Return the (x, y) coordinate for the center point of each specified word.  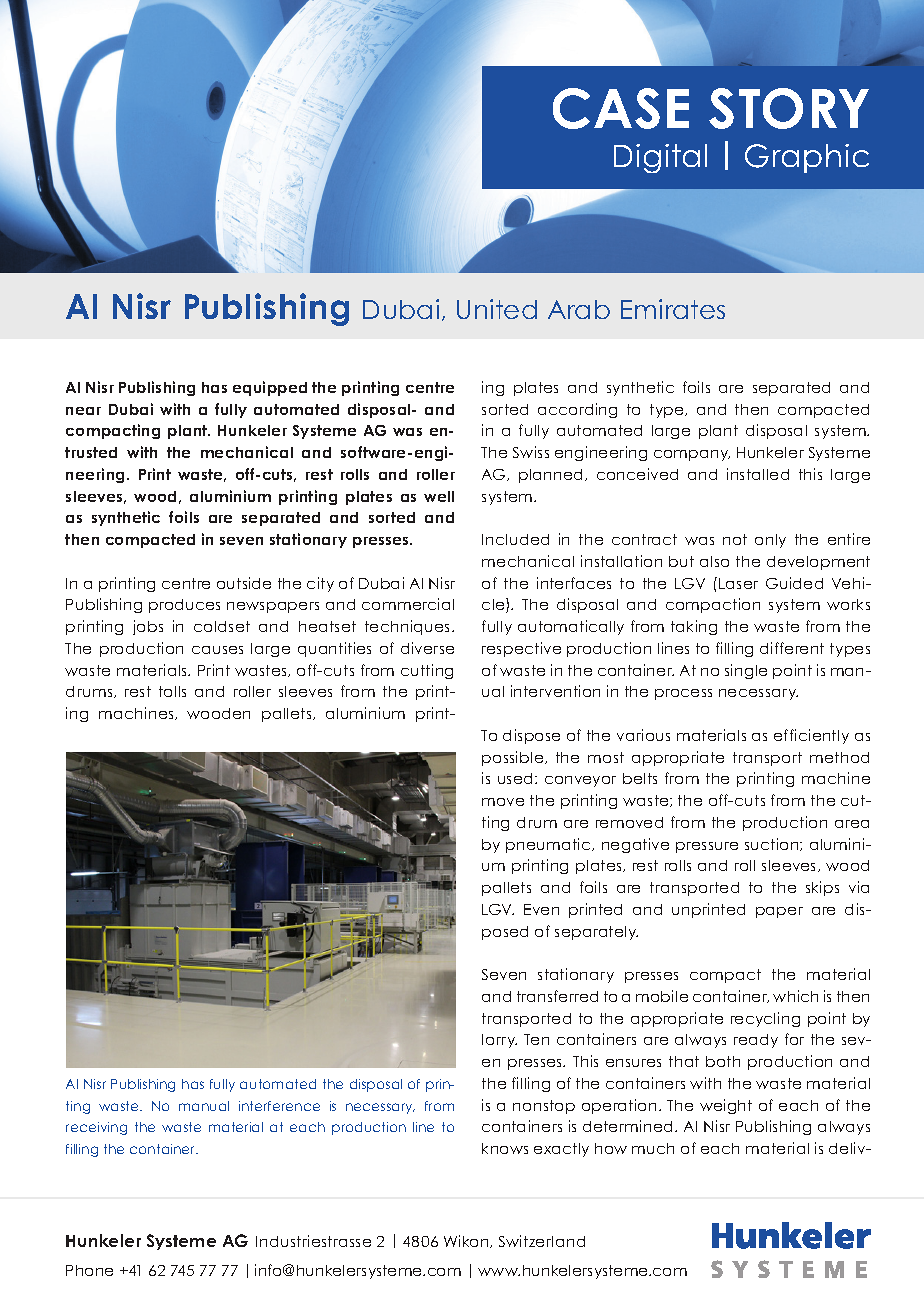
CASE (621, 108)
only (770, 541)
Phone (89, 1270)
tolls (172, 691)
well (439, 496)
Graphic (807, 158)
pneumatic (549, 845)
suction (773, 844)
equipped (270, 388)
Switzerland (542, 1241)
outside (244, 583)
